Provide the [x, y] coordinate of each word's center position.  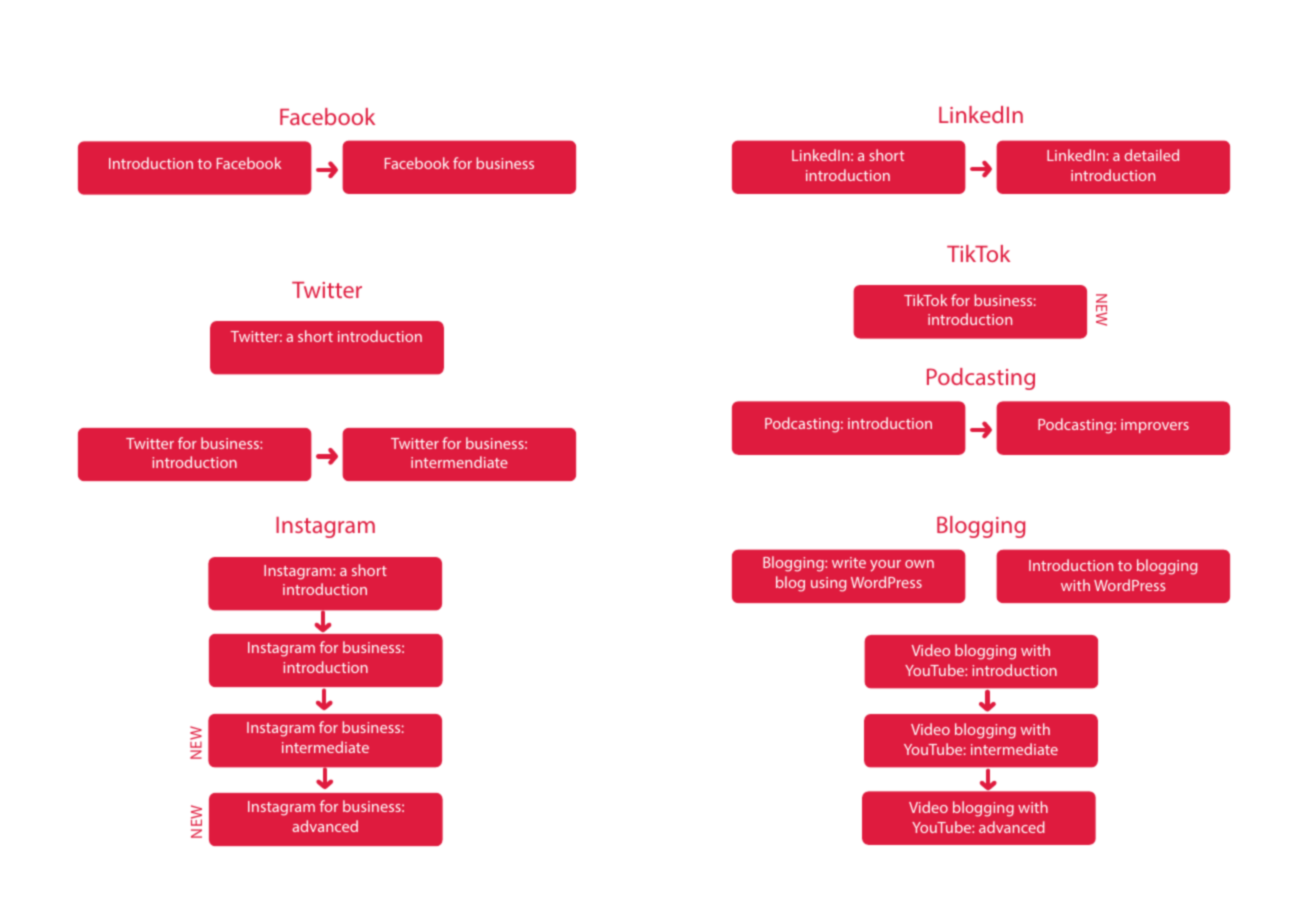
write [849, 562]
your [885, 566]
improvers [1155, 426]
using [828, 584]
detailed [1152, 155]
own [919, 564]
